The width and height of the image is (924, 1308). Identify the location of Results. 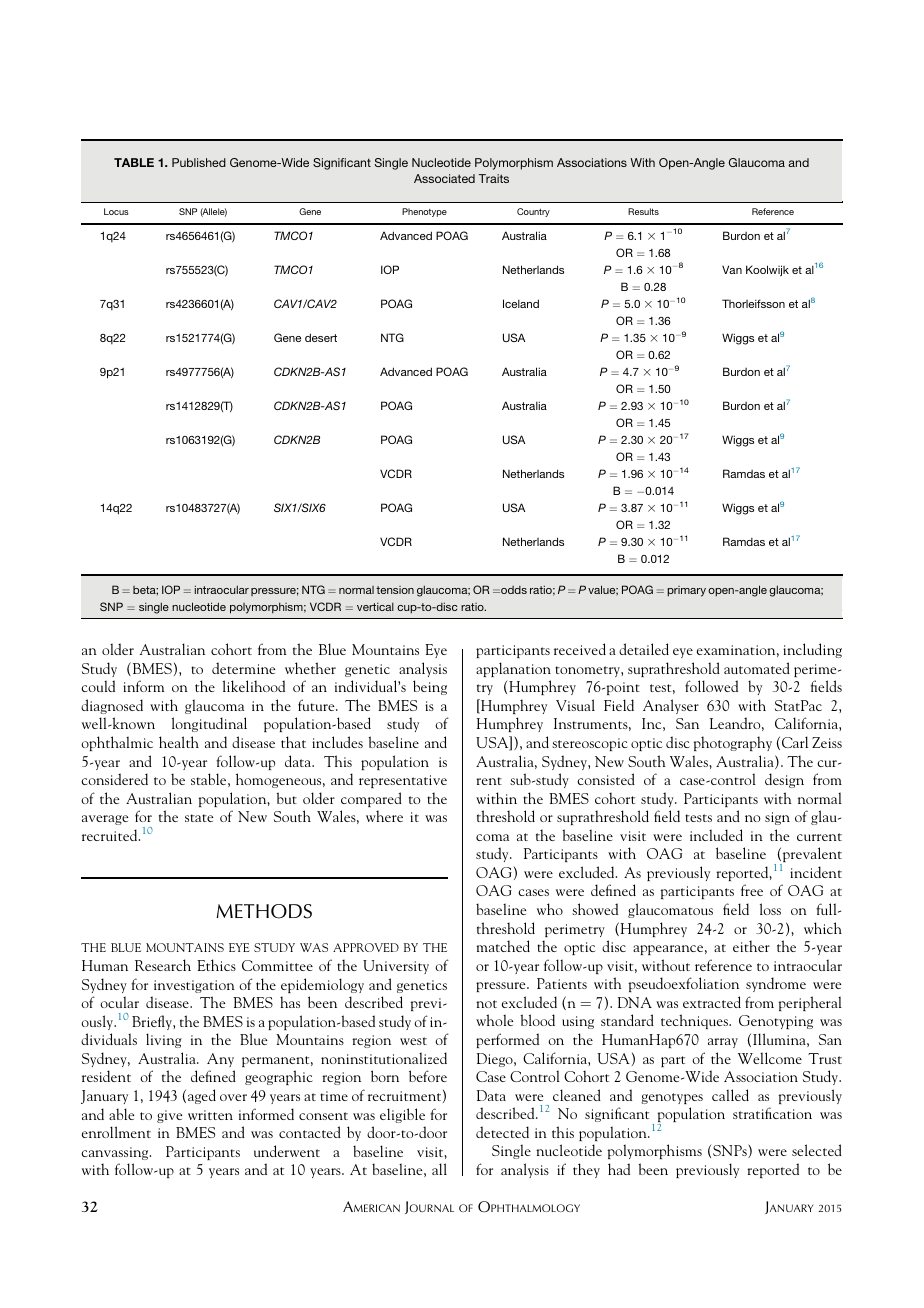
(643, 211).
